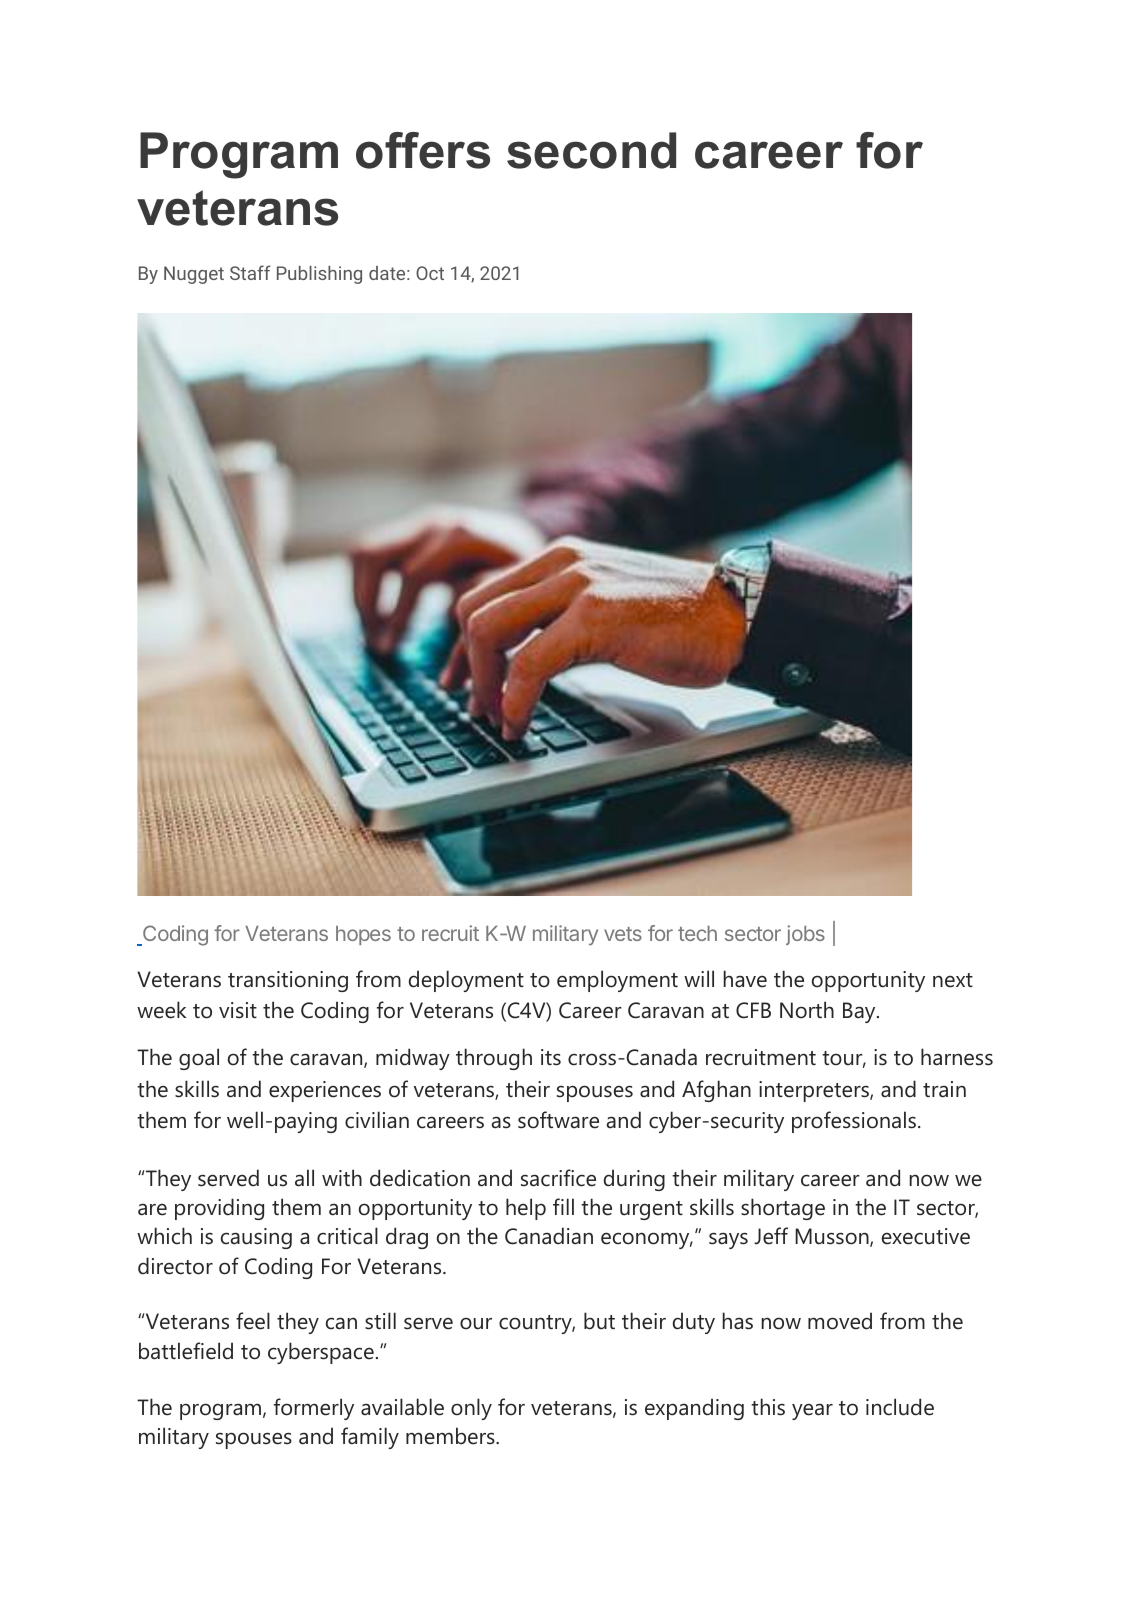 This screenshot has width=1135, height=1606. What do you see at coordinates (314, 1409) in the screenshot?
I see `formerly` at bounding box center [314, 1409].
